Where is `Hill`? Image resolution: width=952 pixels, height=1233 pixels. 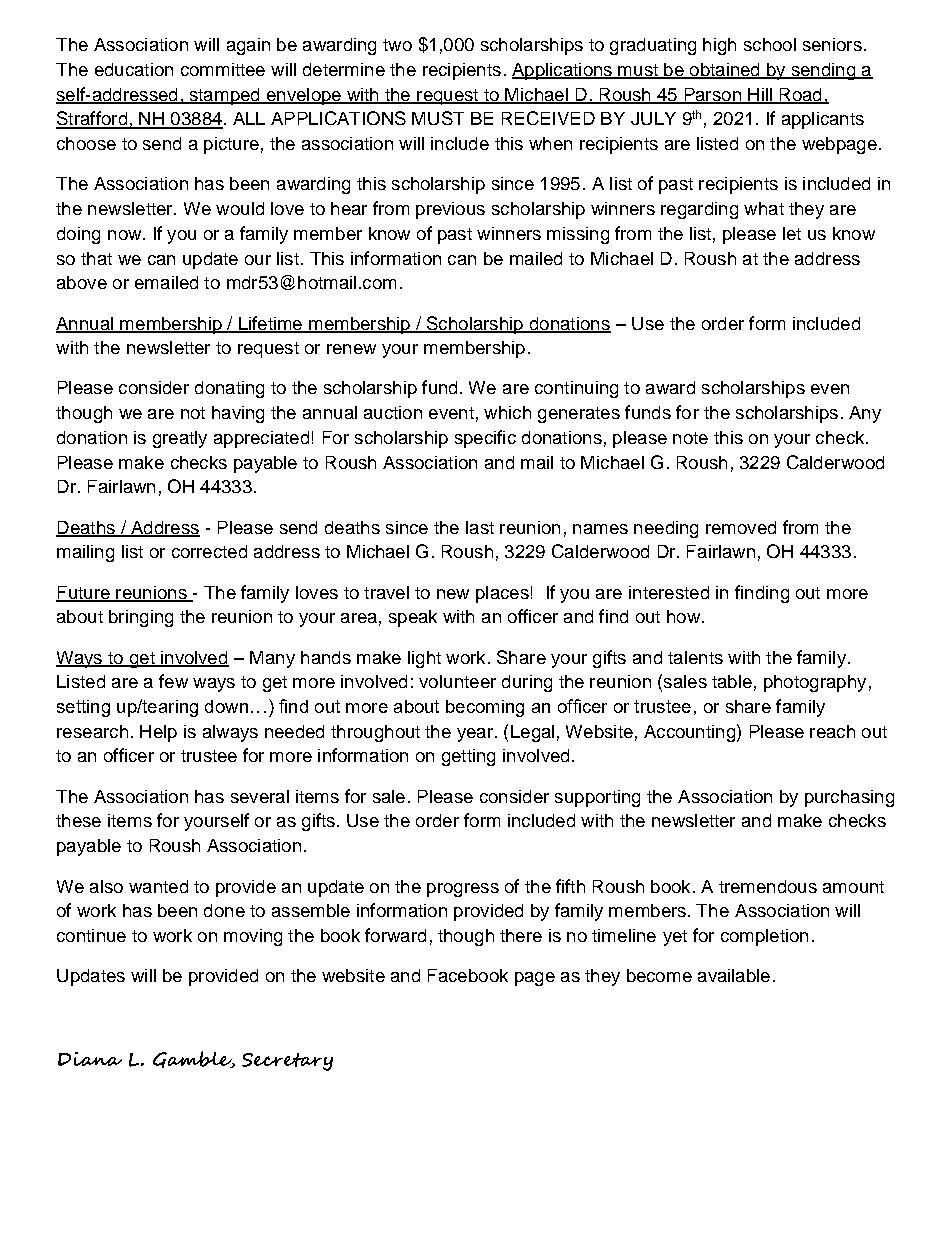 Hill is located at coordinates (760, 95).
